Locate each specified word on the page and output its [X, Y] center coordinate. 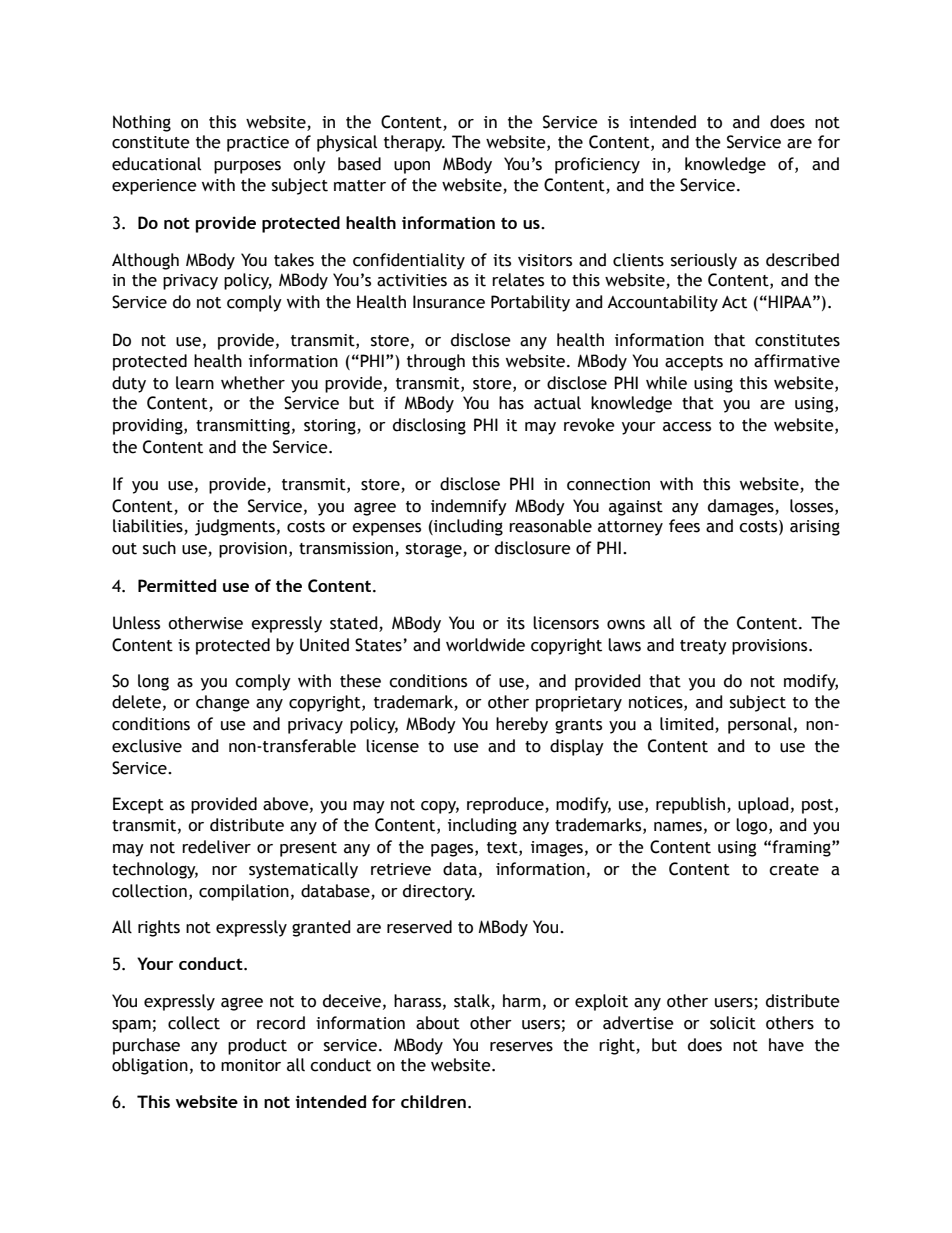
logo [753, 826]
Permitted [177, 585]
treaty [703, 647]
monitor [251, 1065]
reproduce [506, 805]
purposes [247, 167]
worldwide [485, 645]
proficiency [597, 165]
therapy [414, 143]
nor [224, 871]
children [433, 1101]
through [436, 362]
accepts [694, 363]
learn [195, 383]
